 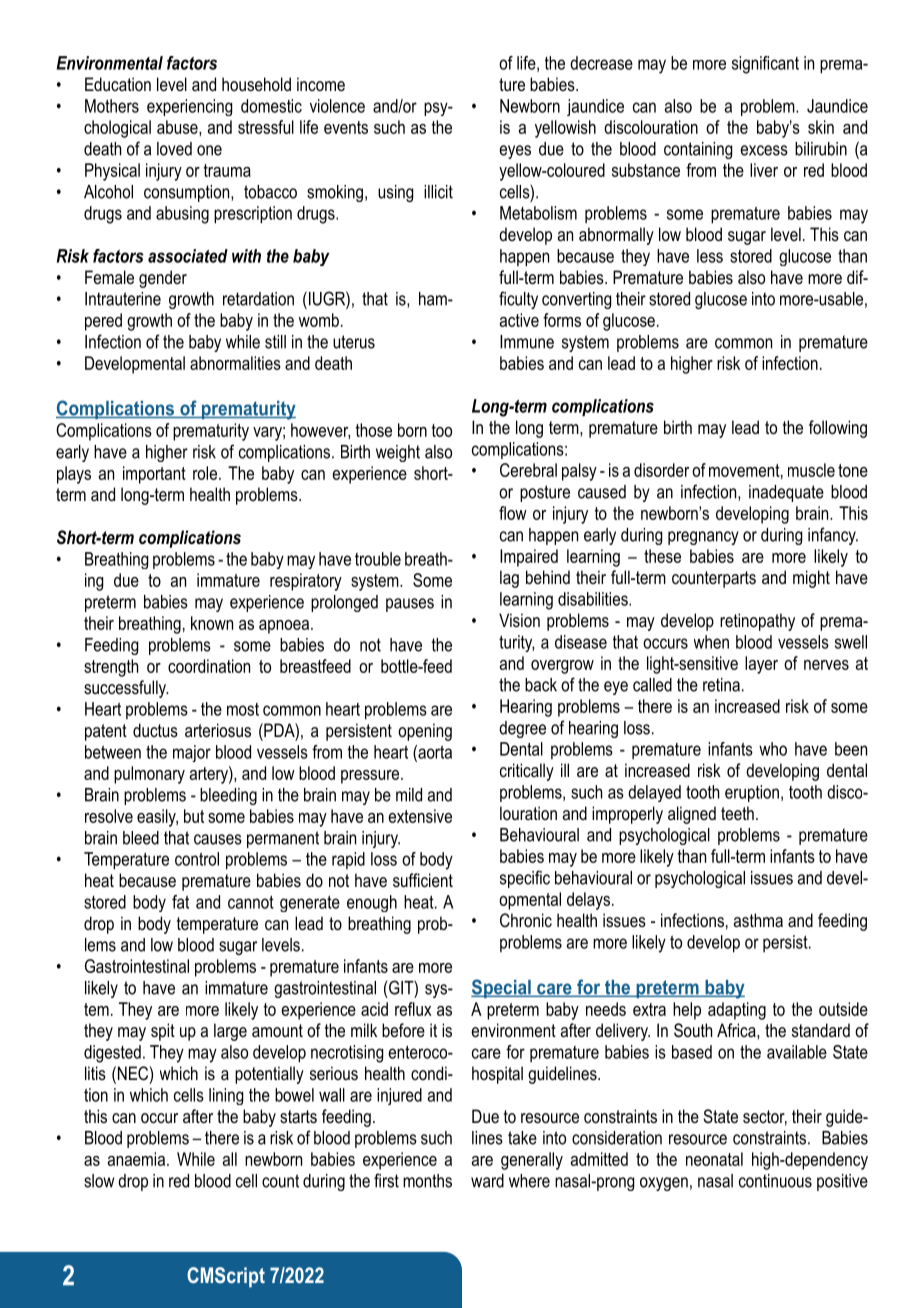 What do you see at coordinates (519, 620) in the document?
I see `Vision` at bounding box center [519, 620].
